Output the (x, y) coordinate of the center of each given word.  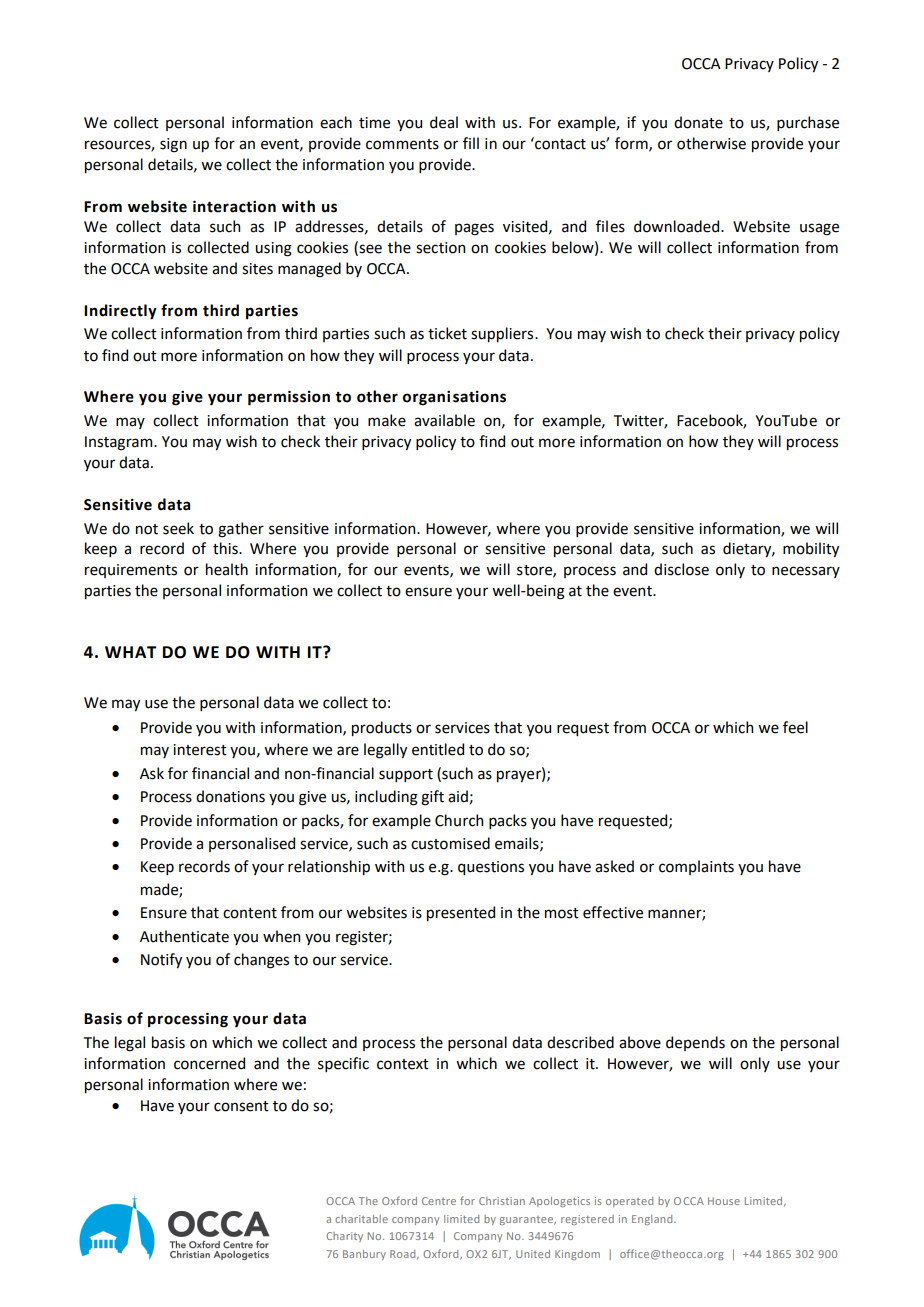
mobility (811, 549)
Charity (344, 1237)
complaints (696, 867)
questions (491, 868)
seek (178, 528)
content (250, 913)
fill (471, 143)
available (444, 420)
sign (173, 145)
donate (698, 122)
